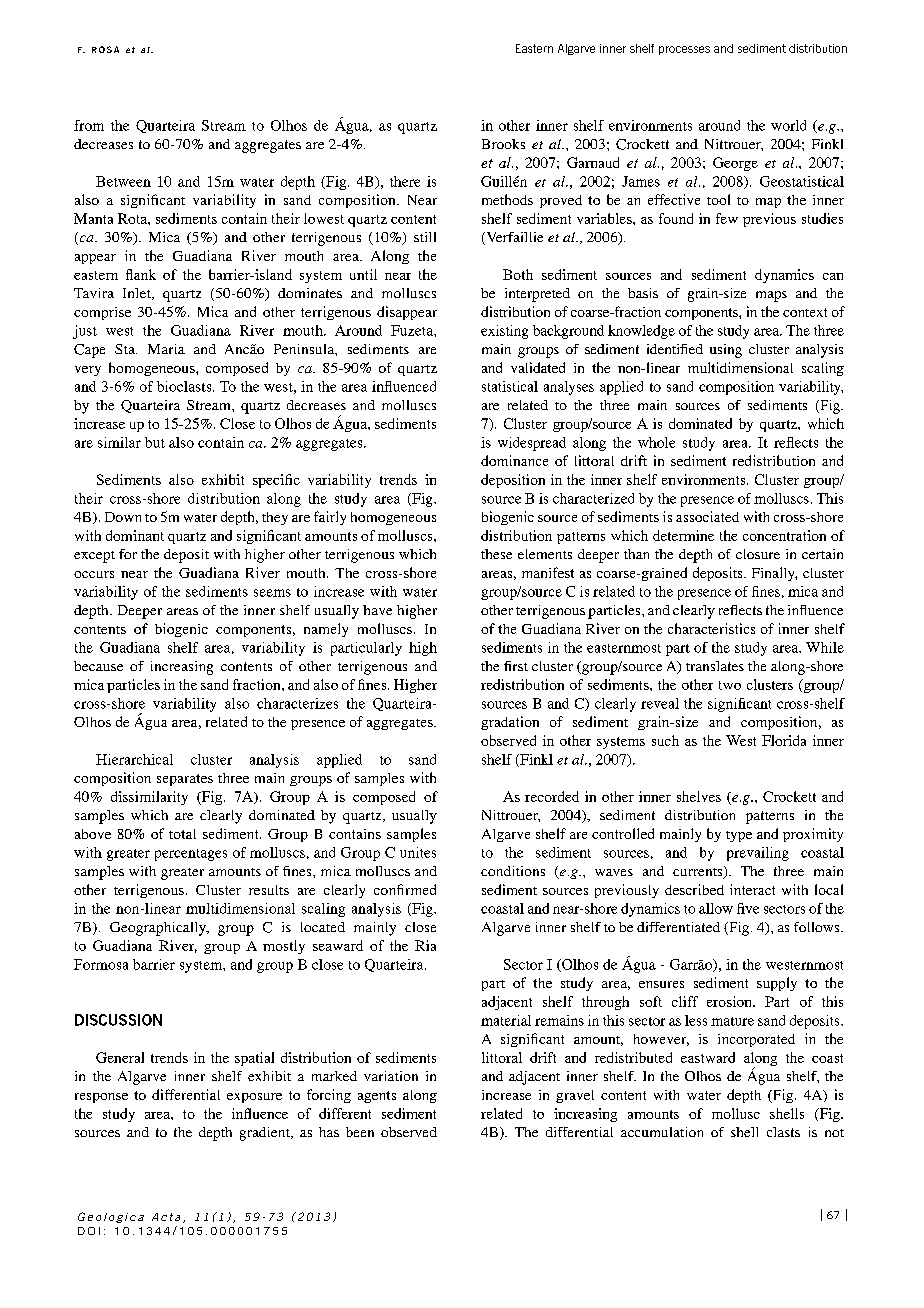 Image resolution: width=924 pixels, height=1308 pixels. What do you see at coordinates (101, 1098) in the page?
I see `response` at bounding box center [101, 1098].
